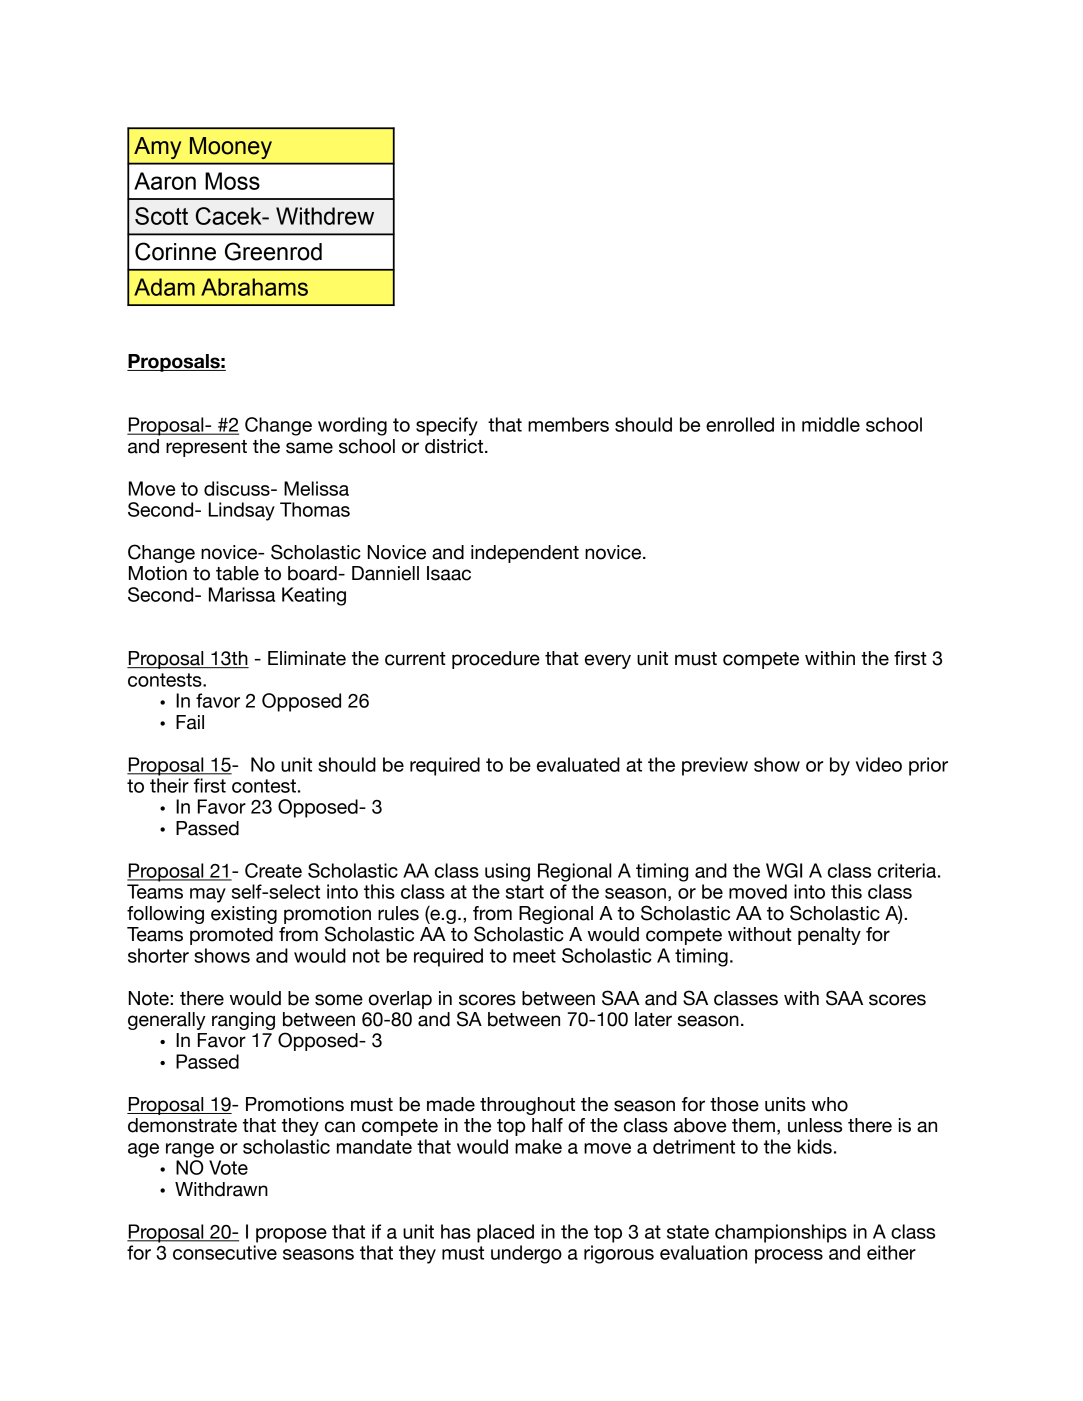 This page has width=1083, height=1401. I want to click on Fail, so click(190, 722).
